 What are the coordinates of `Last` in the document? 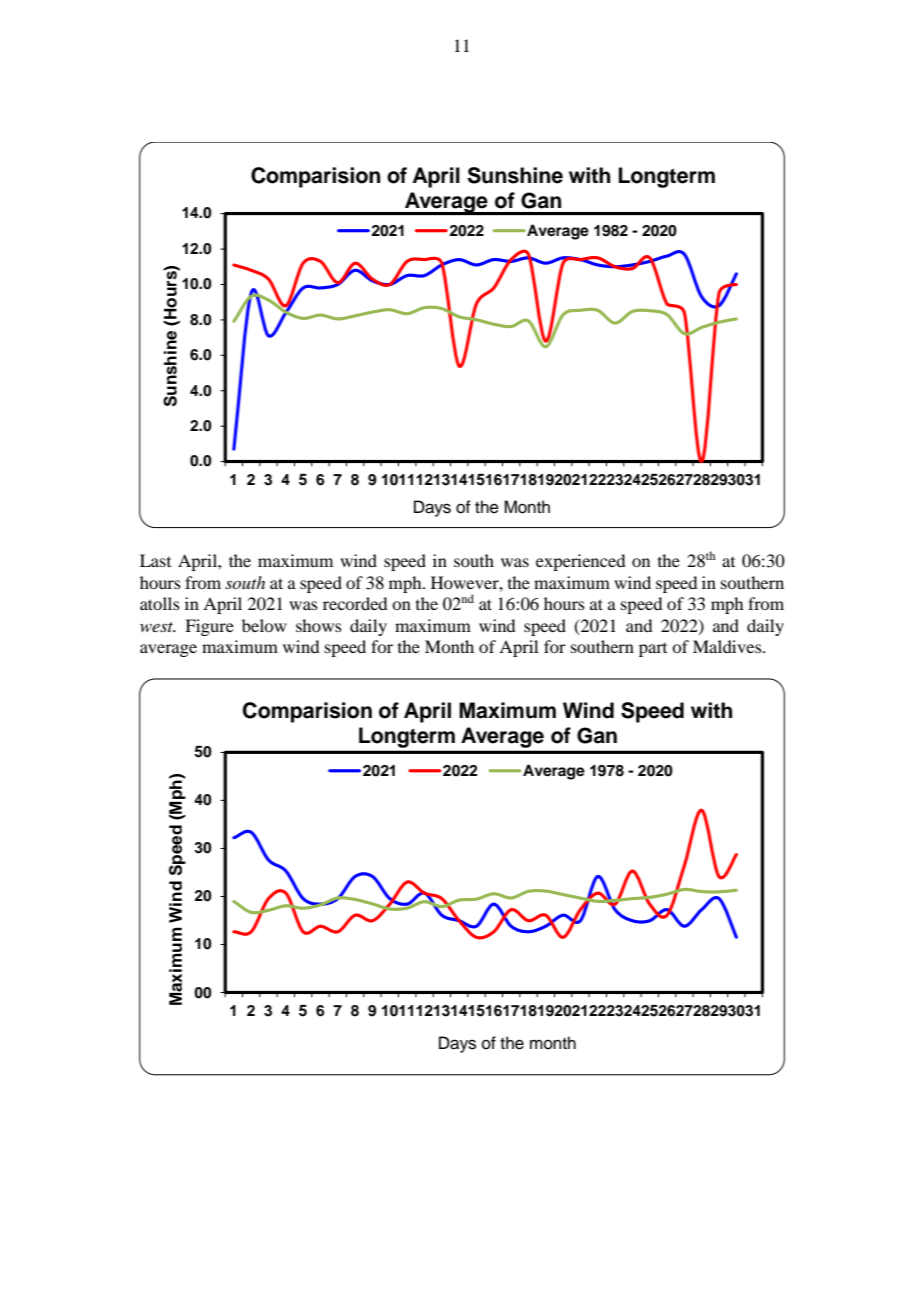 It's located at (155, 560).
